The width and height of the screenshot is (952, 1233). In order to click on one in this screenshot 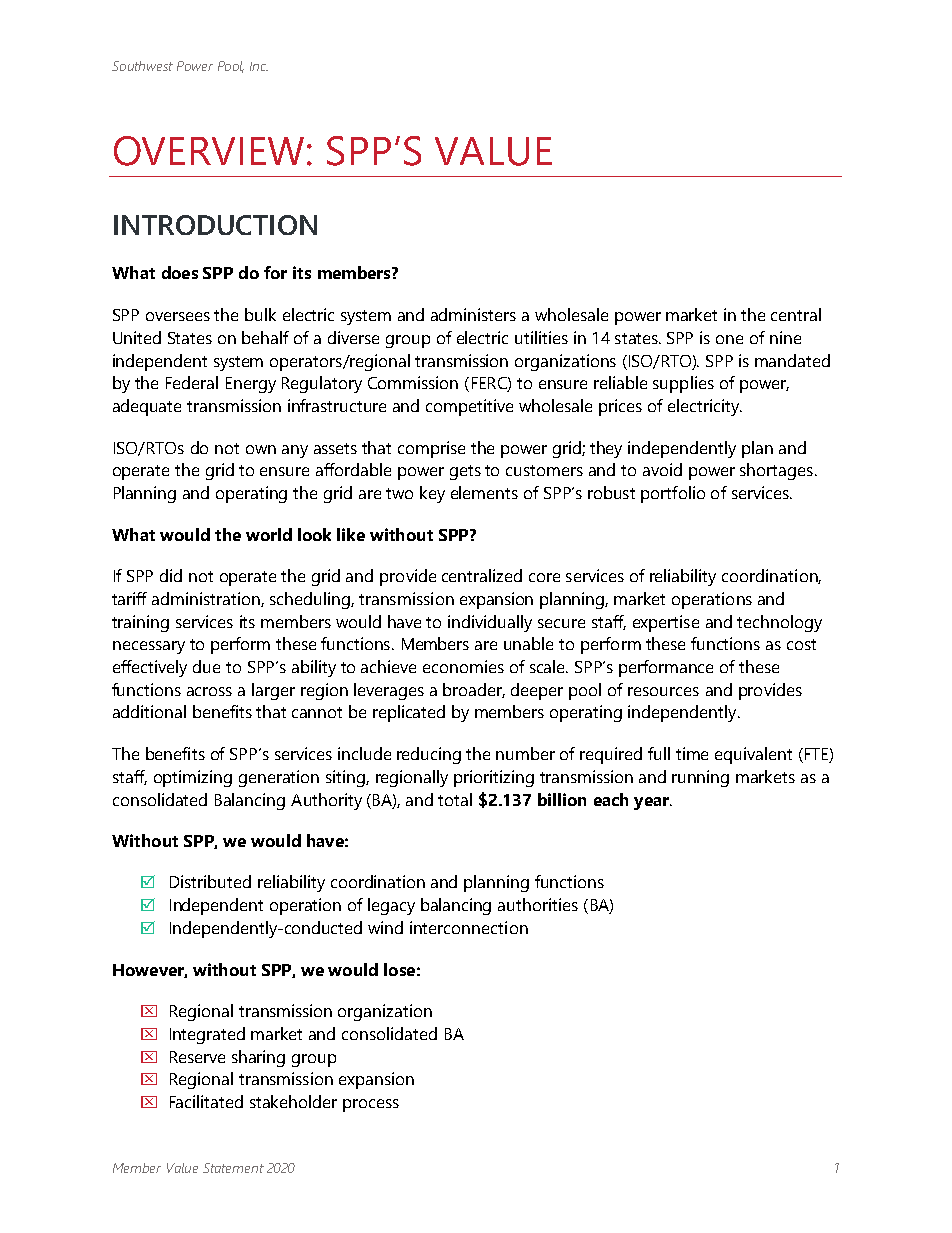, I will do `click(729, 339)`.
